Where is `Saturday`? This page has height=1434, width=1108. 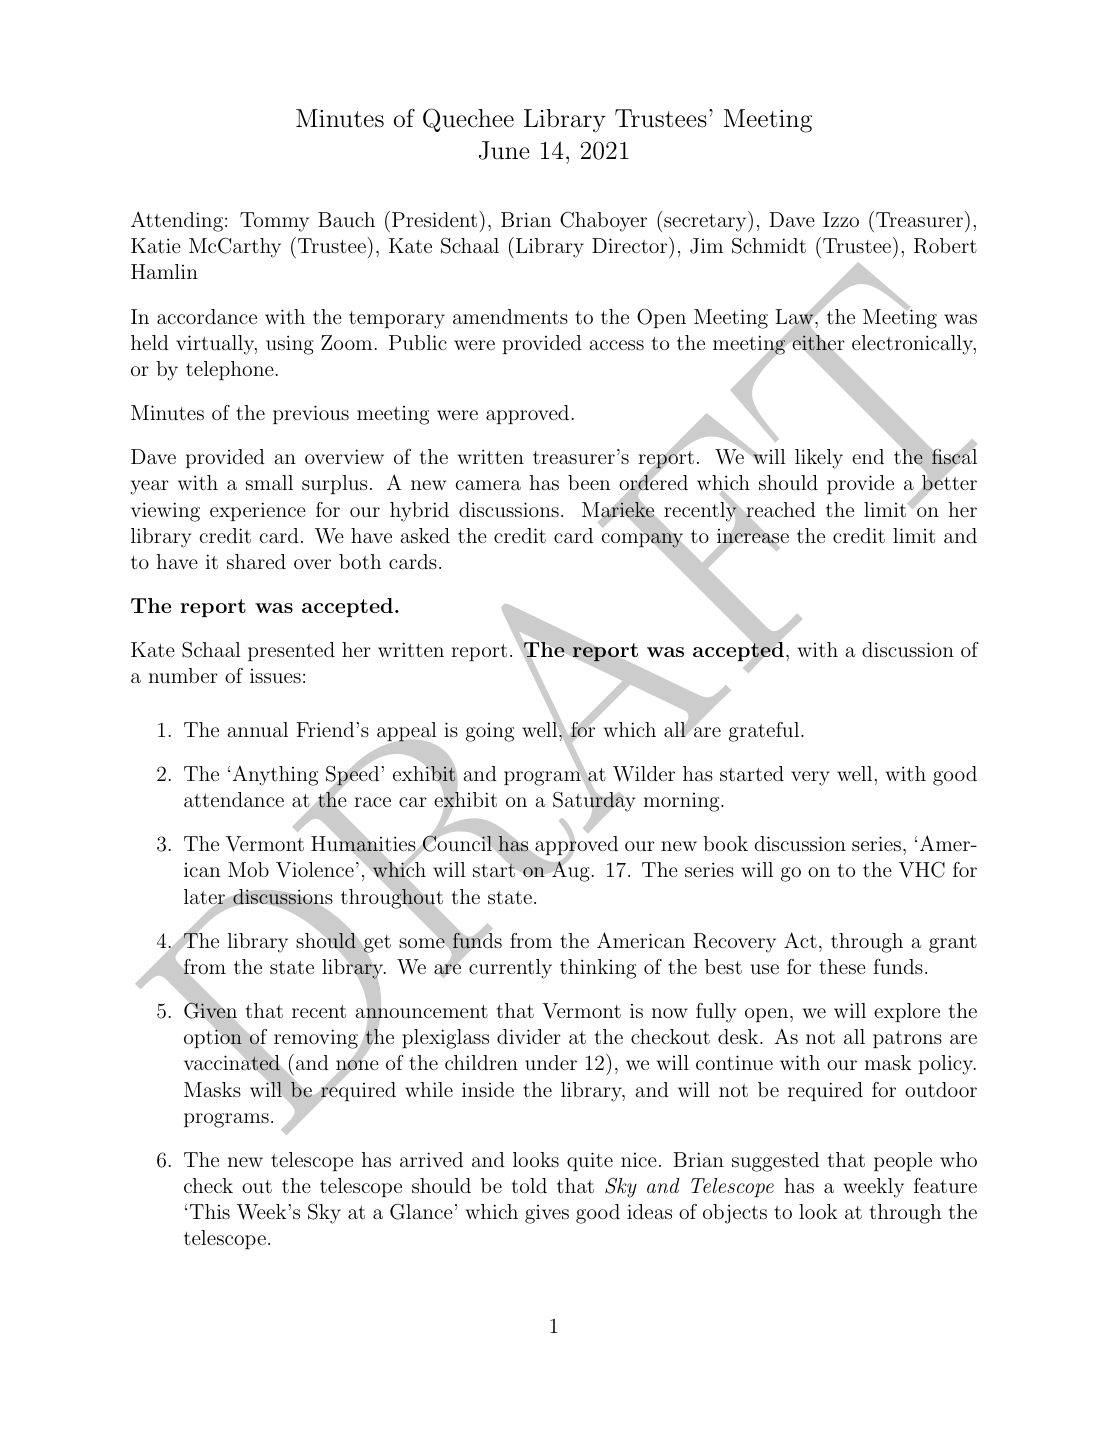
Saturday is located at coordinates (594, 802).
